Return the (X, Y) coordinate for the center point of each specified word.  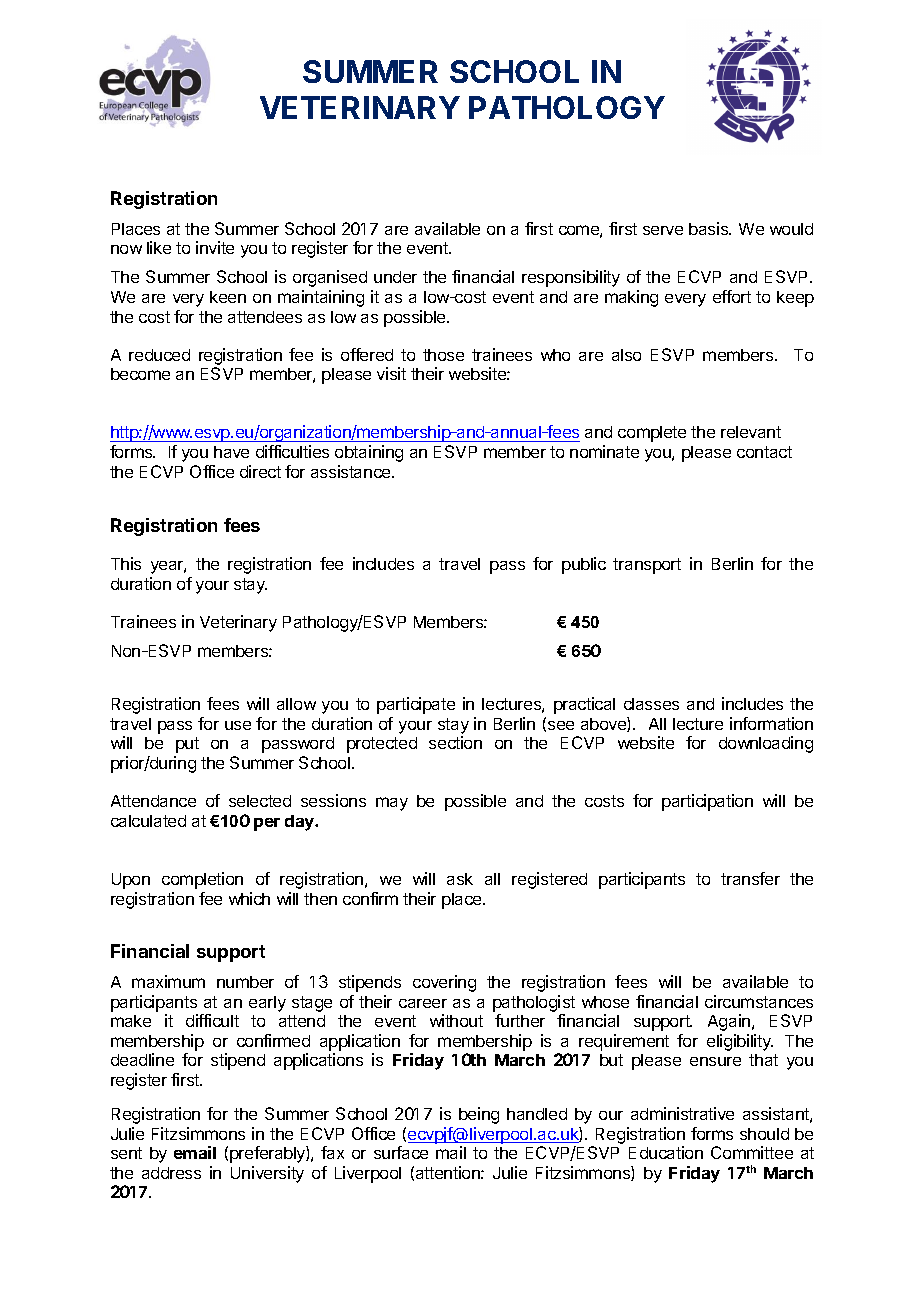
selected (260, 801)
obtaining (369, 453)
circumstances (759, 1001)
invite (215, 247)
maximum (168, 981)
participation (707, 802)
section (455, 742)
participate (416, 705)
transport (647, 566)
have (231, 452)
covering (444, 983)
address (171, 1173)
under (395, 277)
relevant (751, 432)
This (126, 563)
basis (709, 228)
